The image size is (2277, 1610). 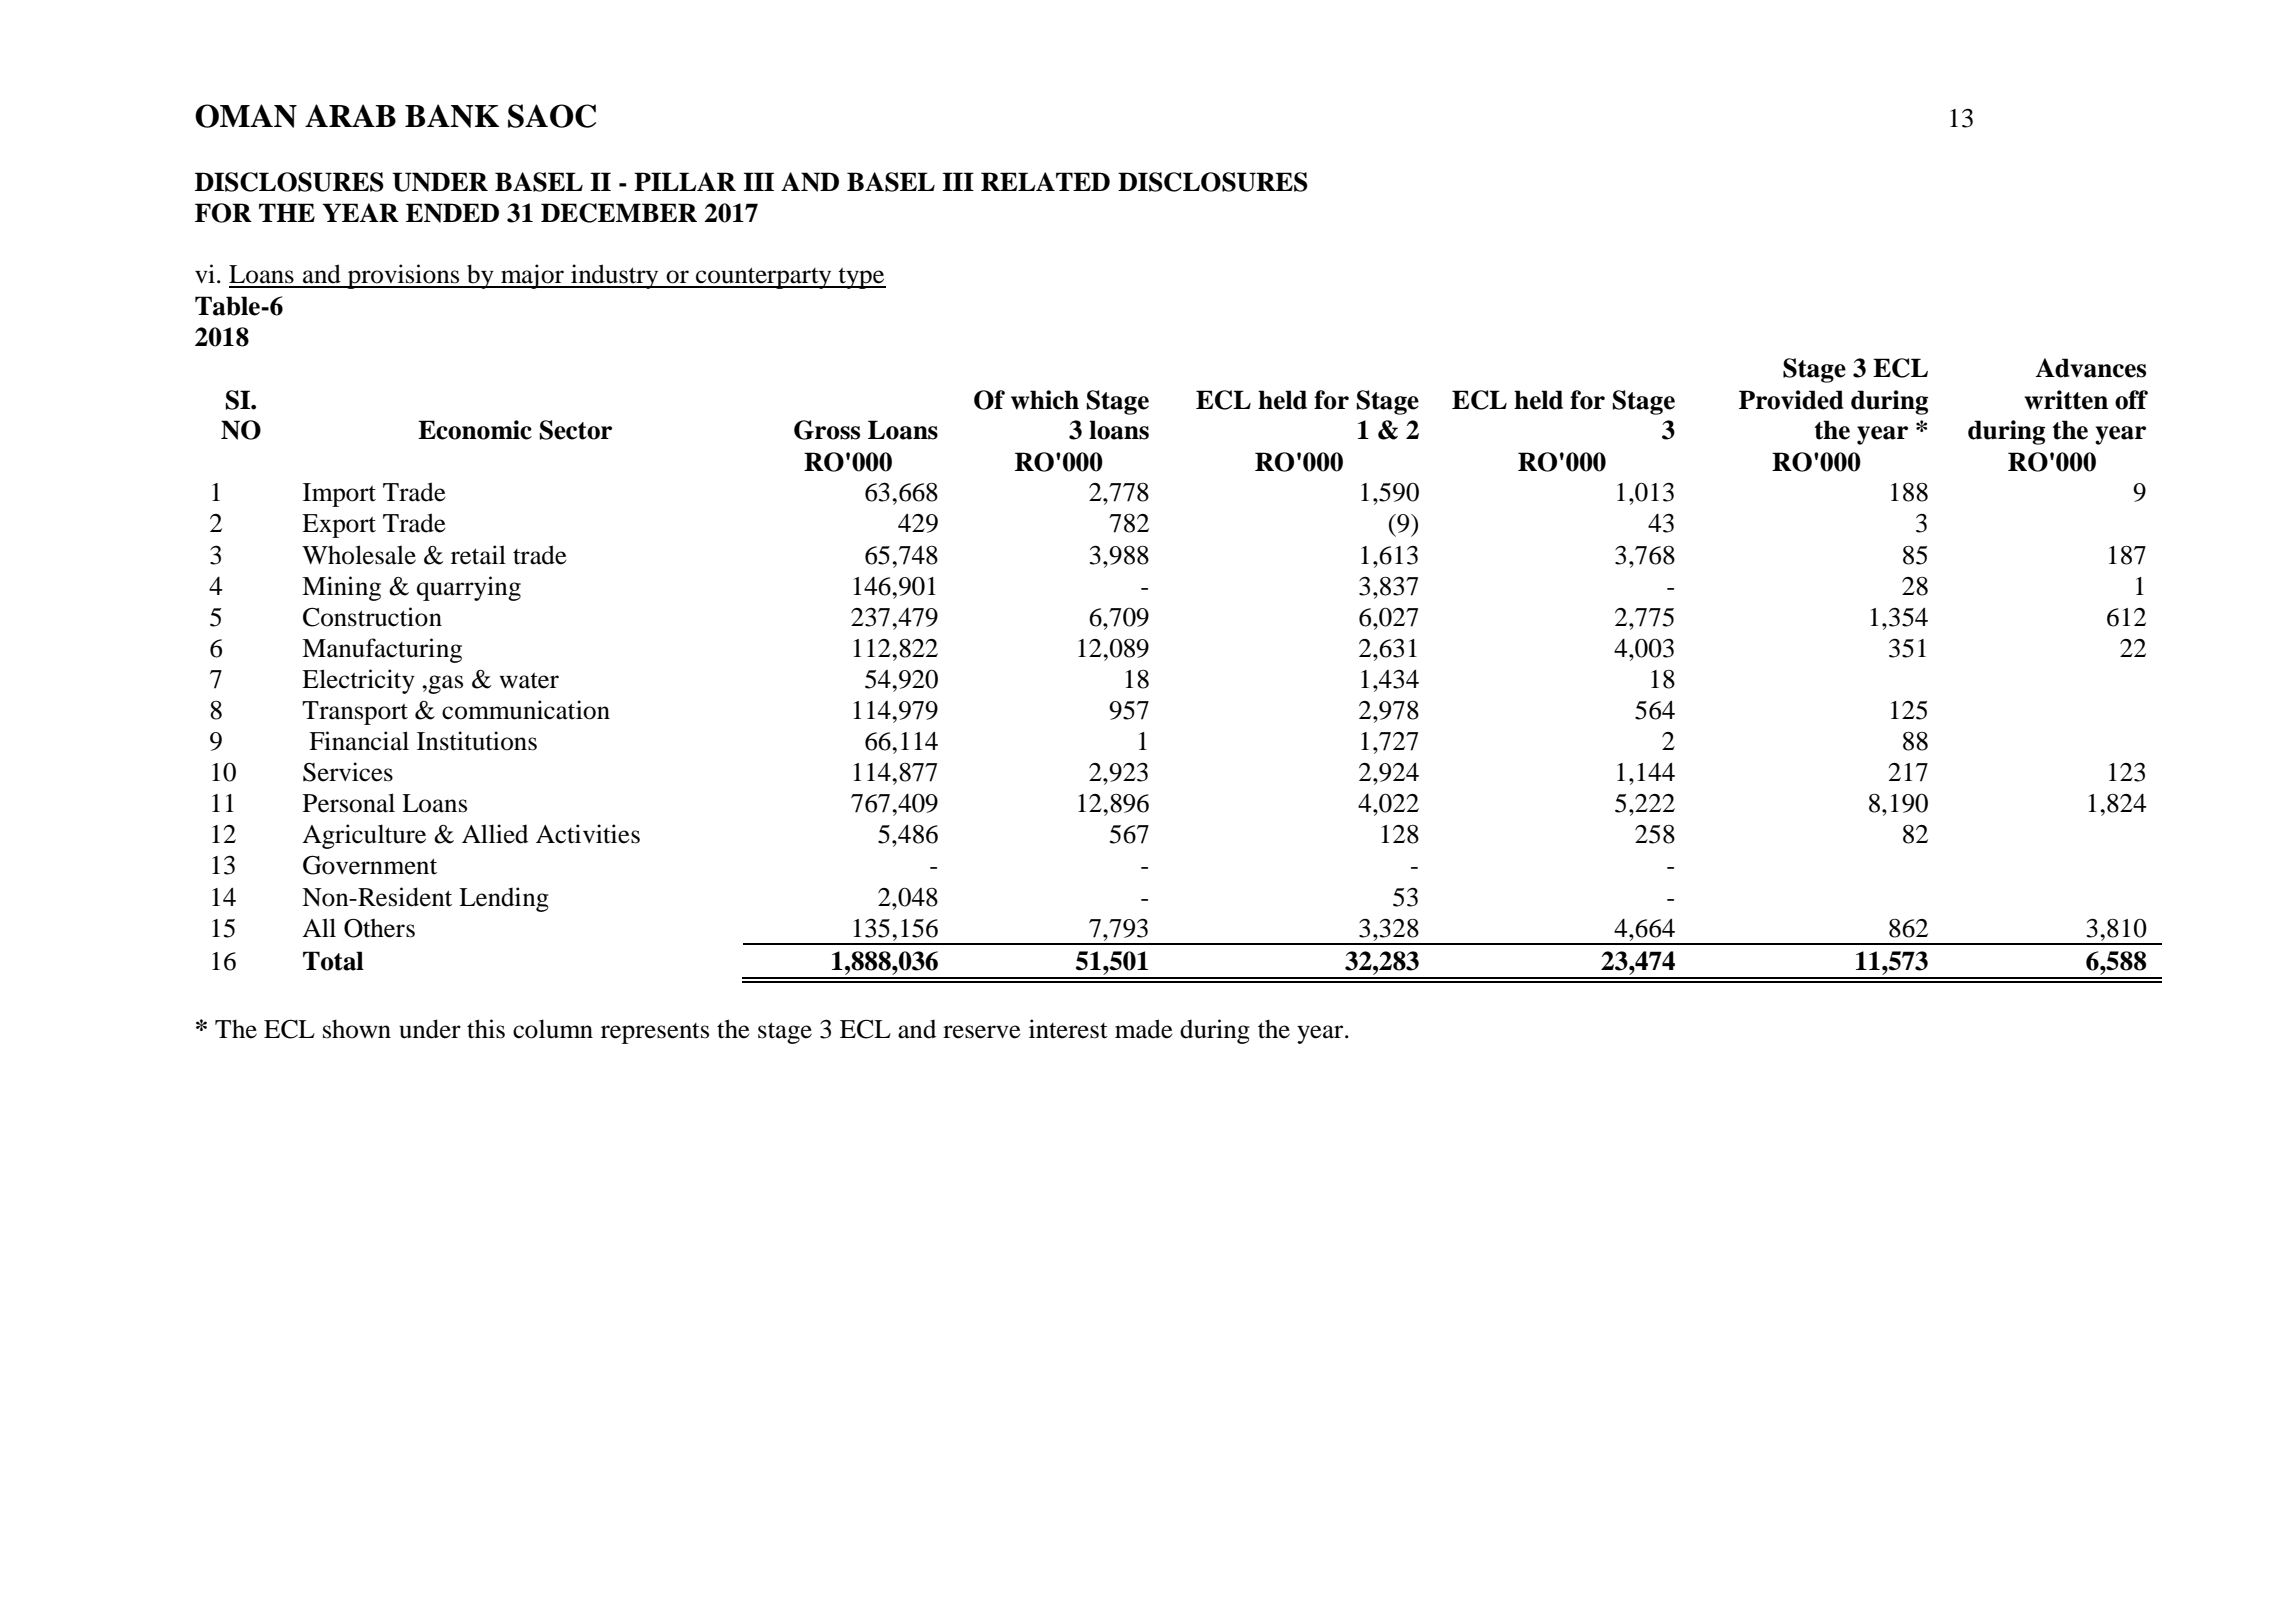 I want to click on Advances, so click(x=2090, y=368).
